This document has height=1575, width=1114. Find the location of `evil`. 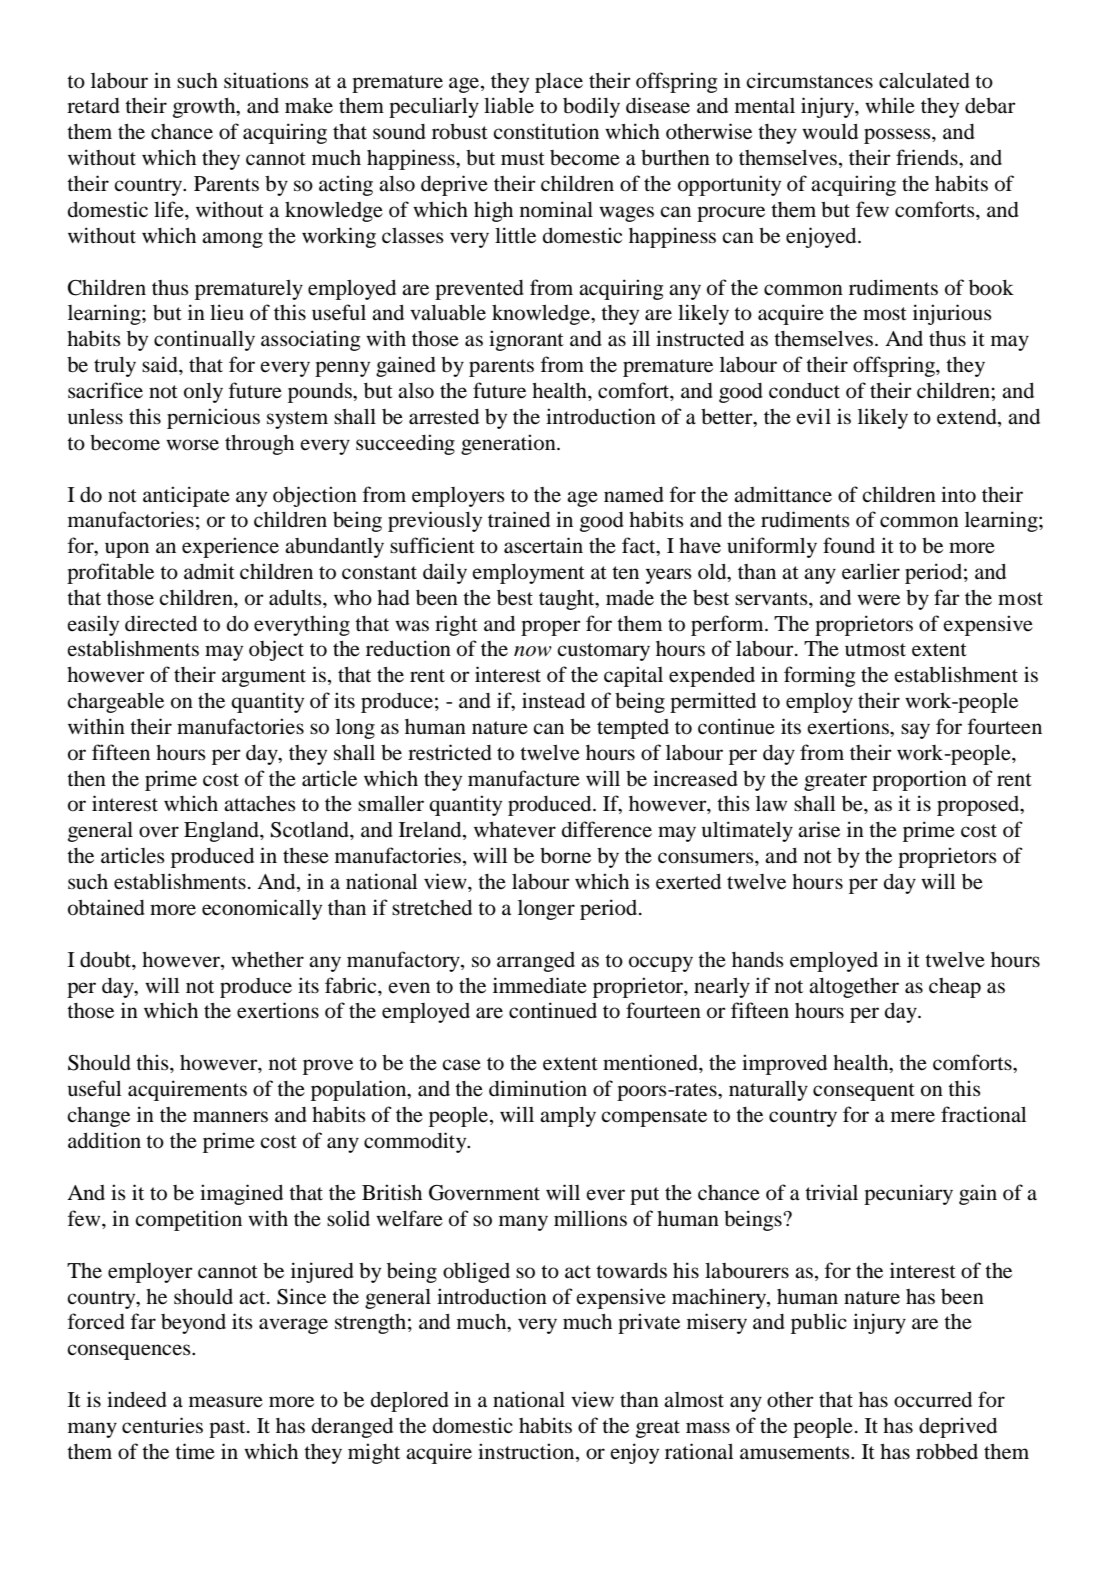

evil is located at coordinates (813, 416).
